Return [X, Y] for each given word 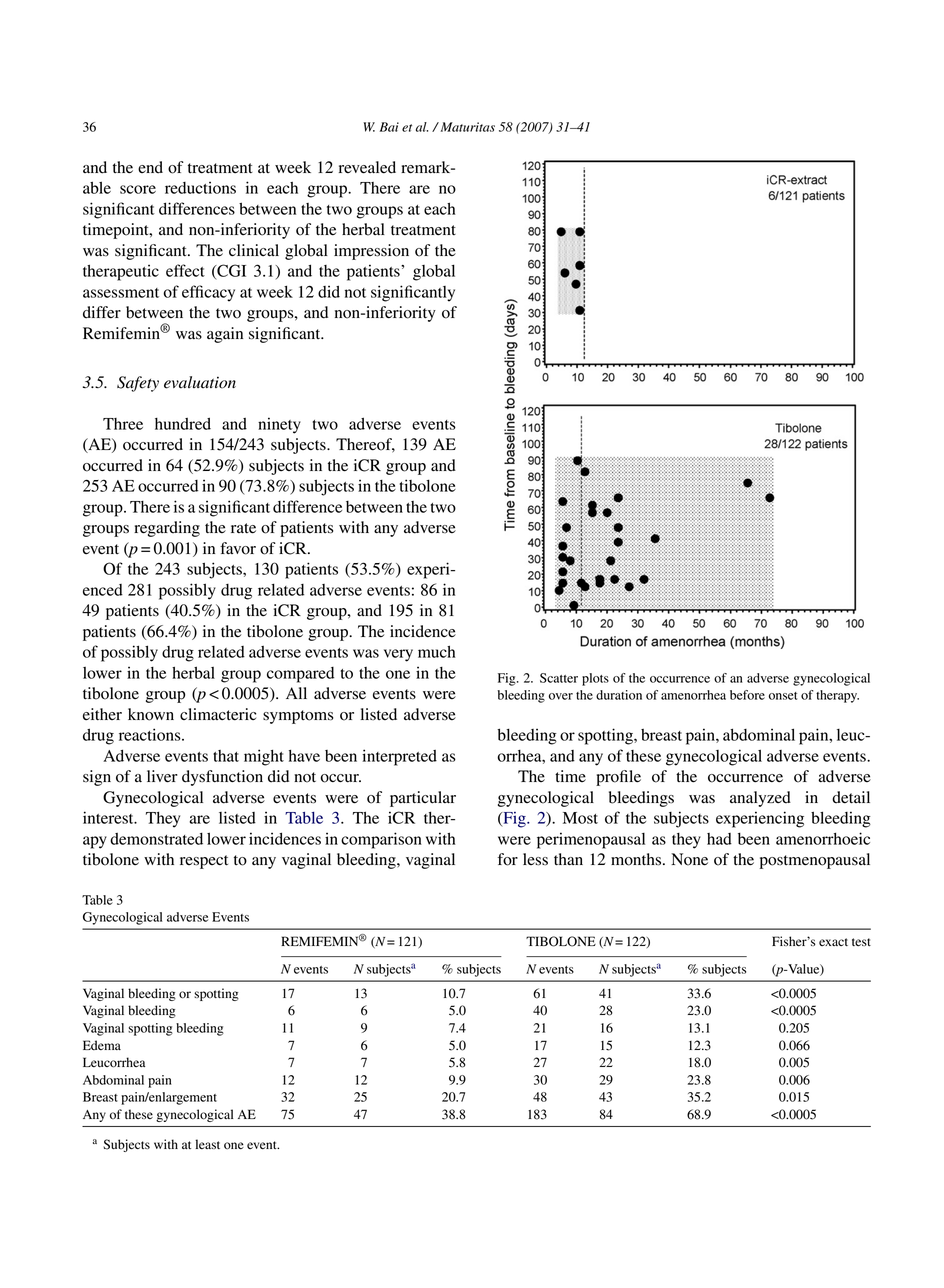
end [150, 167]
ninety [279, 425]
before [747, 695]
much [436, 652]
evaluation [200, 382]
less [535, 859]
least [207, 1144]
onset [783, 696]
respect [204, 862]
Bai [389, 127]
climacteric [218, 714]
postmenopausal [815, 861]
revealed [367, 167]
